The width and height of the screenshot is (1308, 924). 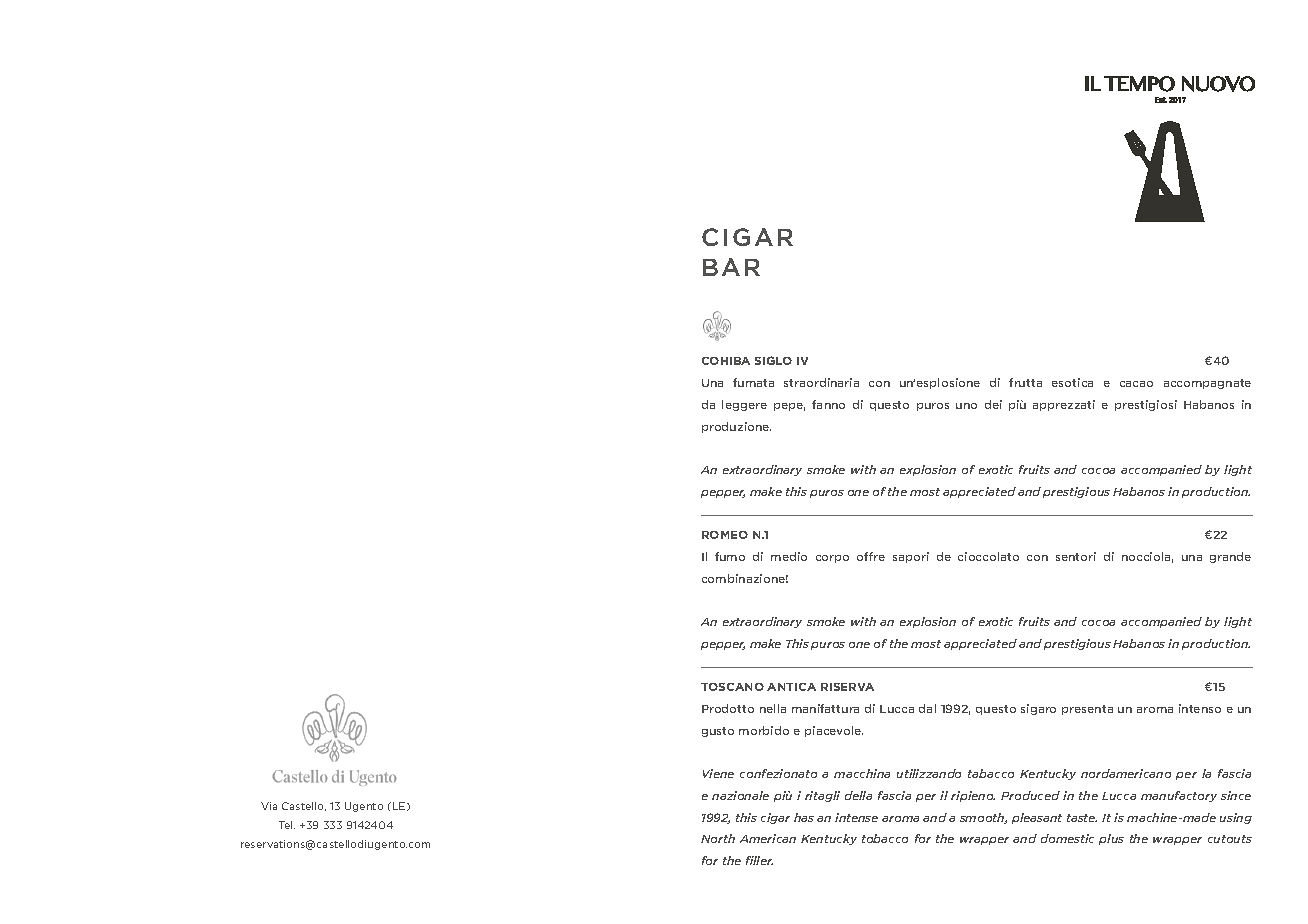 I want to click on uno, so click(x=966, y=406).
